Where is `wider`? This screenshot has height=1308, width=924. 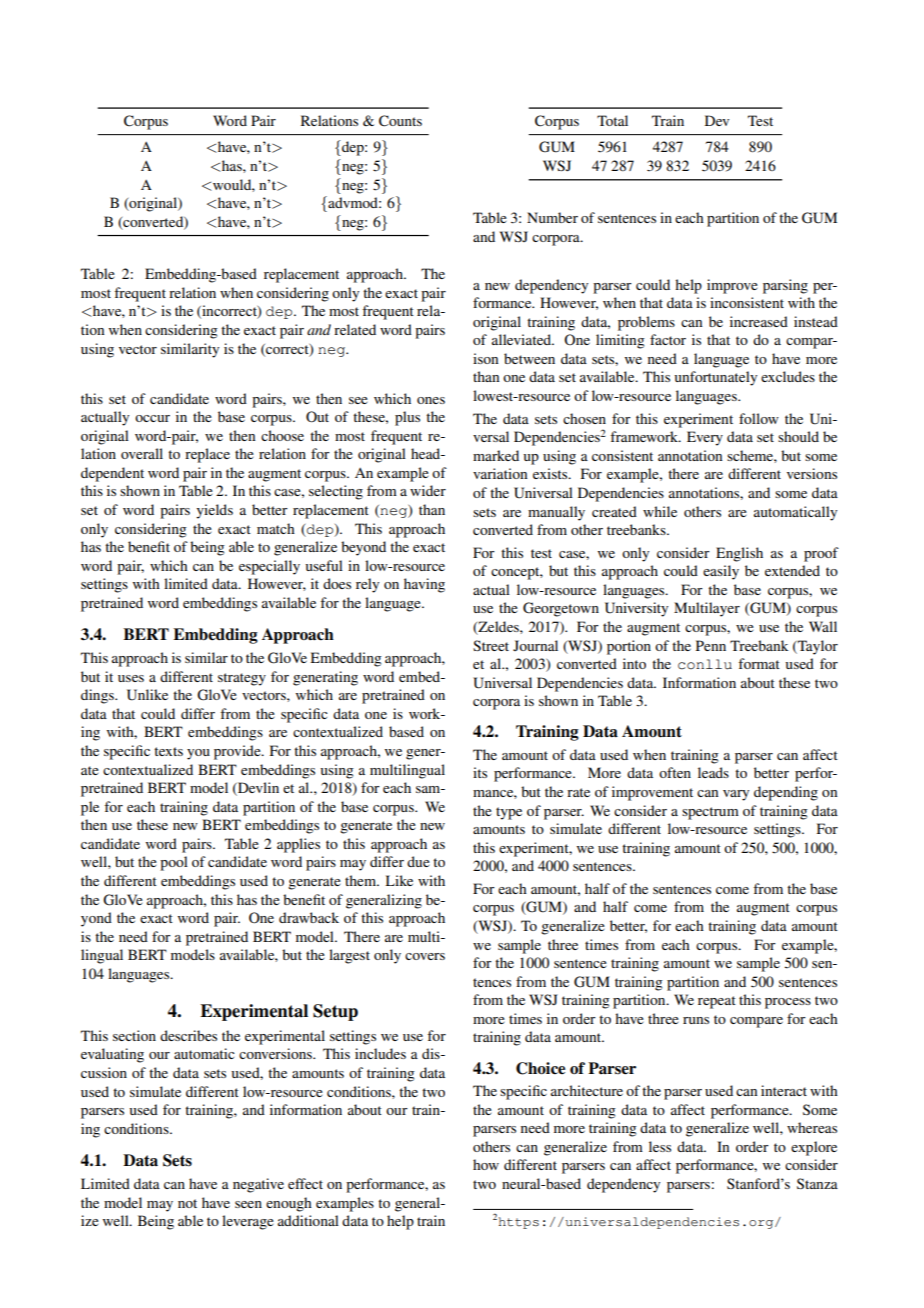
wider is located at coordinates (428, 490).
